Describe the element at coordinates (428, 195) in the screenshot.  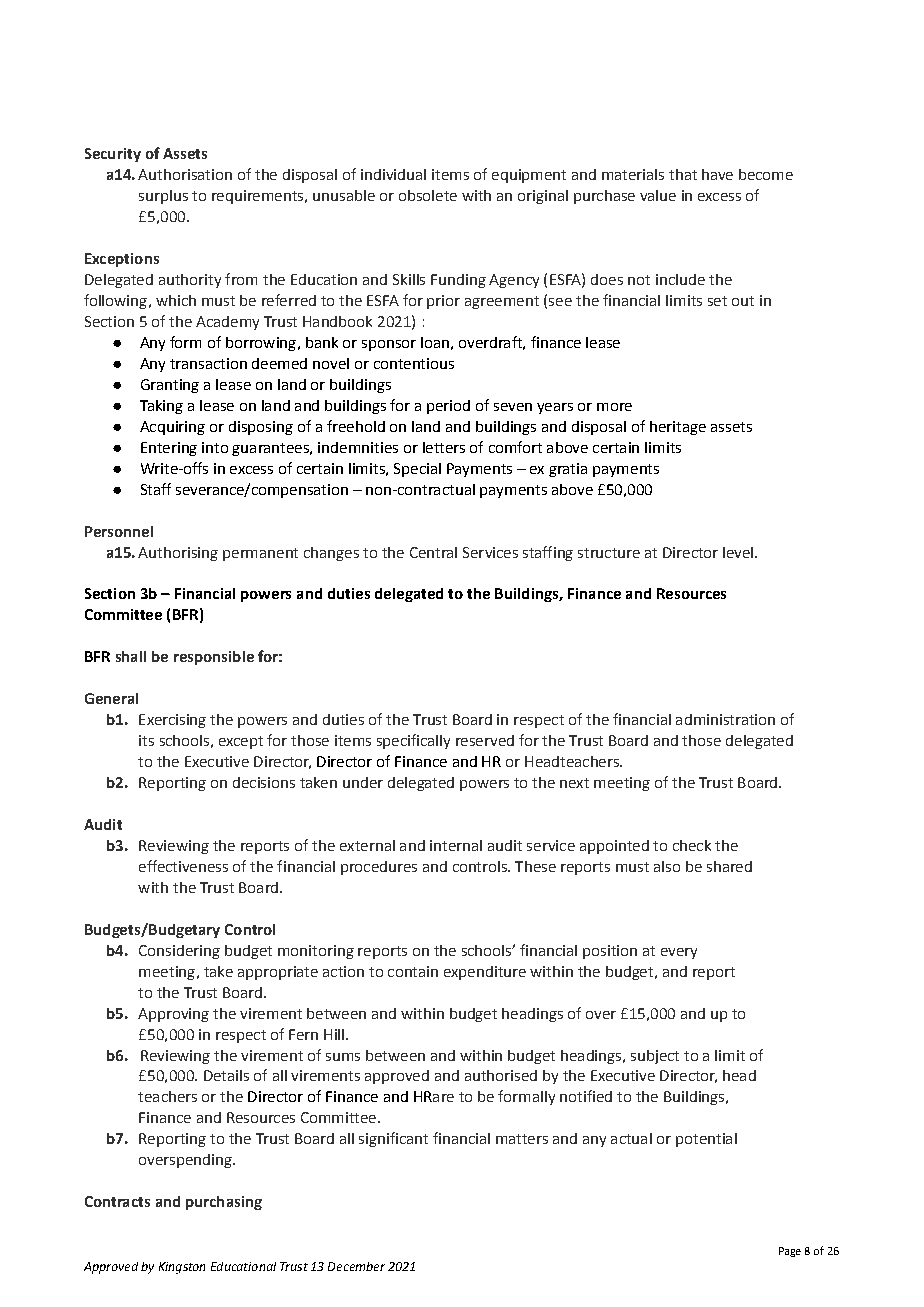
I see `obsolete` at that location.
